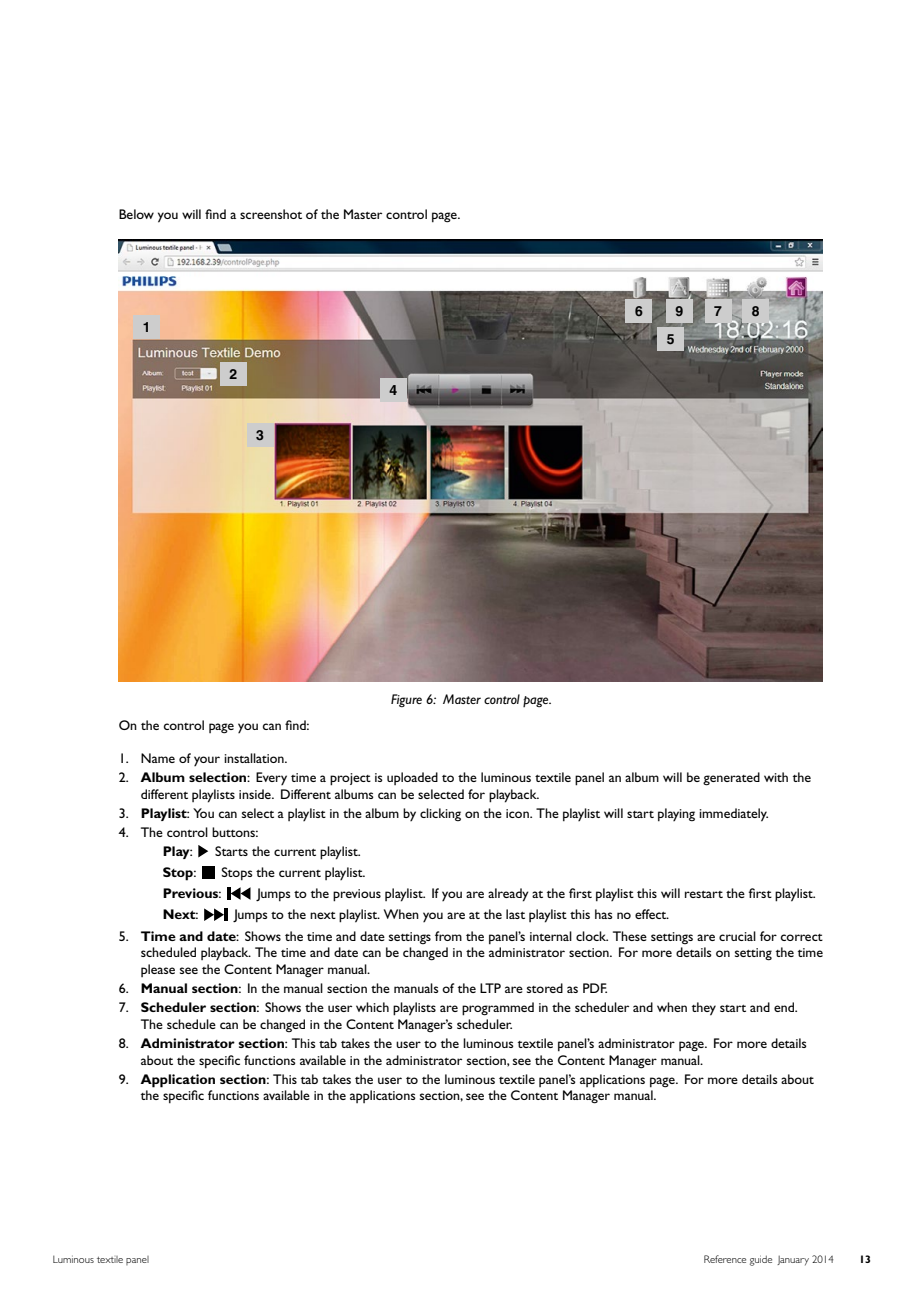 The width and height of the screenshot is (924, 1308). I want to click on please, so click(158, 970).
